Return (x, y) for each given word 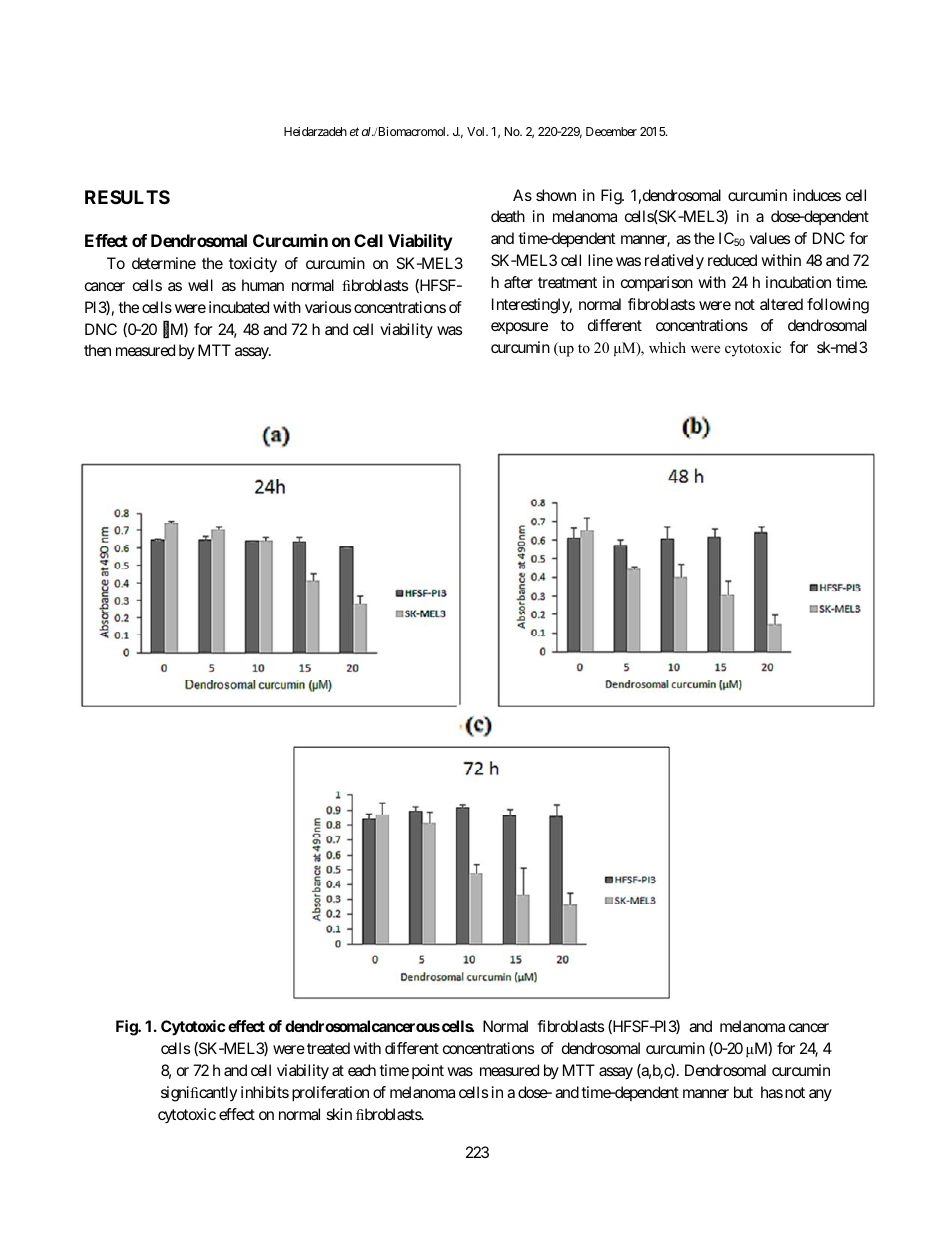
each (362, 1070)
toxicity (253, 265)
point (428, 1071)
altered (781, 304)
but (743, 1092)
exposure (519, 328)
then (97, 350)
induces (817, 195)
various (328, 307)
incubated (239, 307)
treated (328, 1048)
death (508, 216)
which (667, 347)
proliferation (330, 1094)
